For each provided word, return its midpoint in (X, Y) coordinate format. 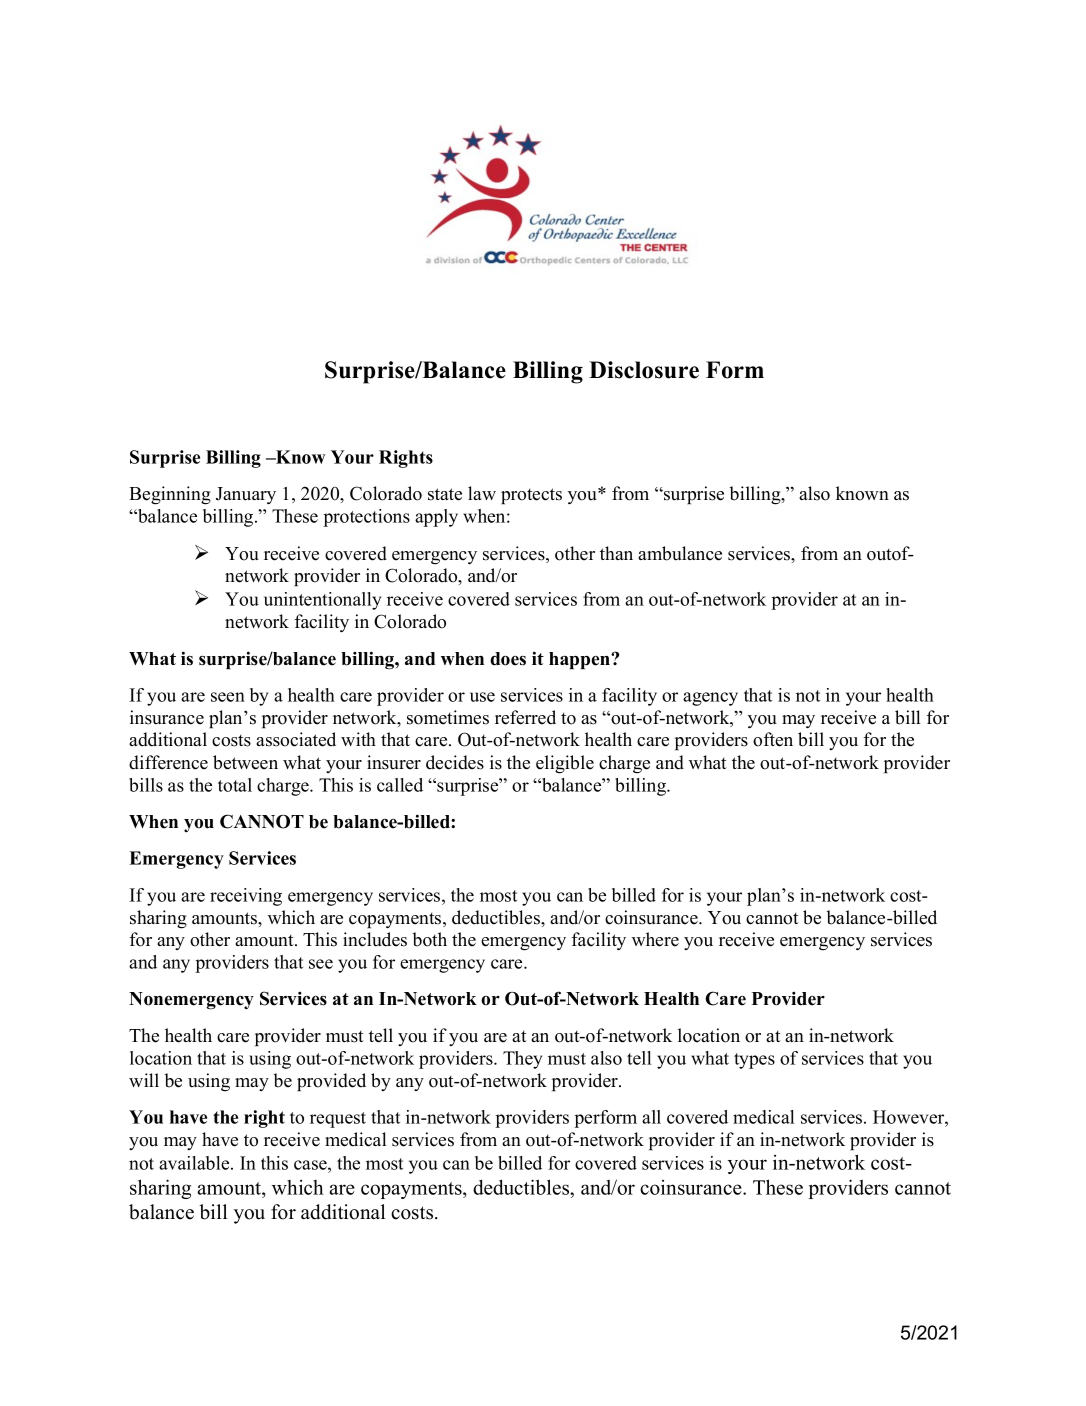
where (655, 939)
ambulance (680, 553)
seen (228, 697)
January (246, 496)
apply (436, 518)
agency (710, 699)
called (400, 785)
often (773, 739)
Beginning (170, 495)
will (144, 1080)
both (429, 939)
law (482, 493)
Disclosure (644, 370)
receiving (246, 897)
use (482, 697)
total (235, 785)
